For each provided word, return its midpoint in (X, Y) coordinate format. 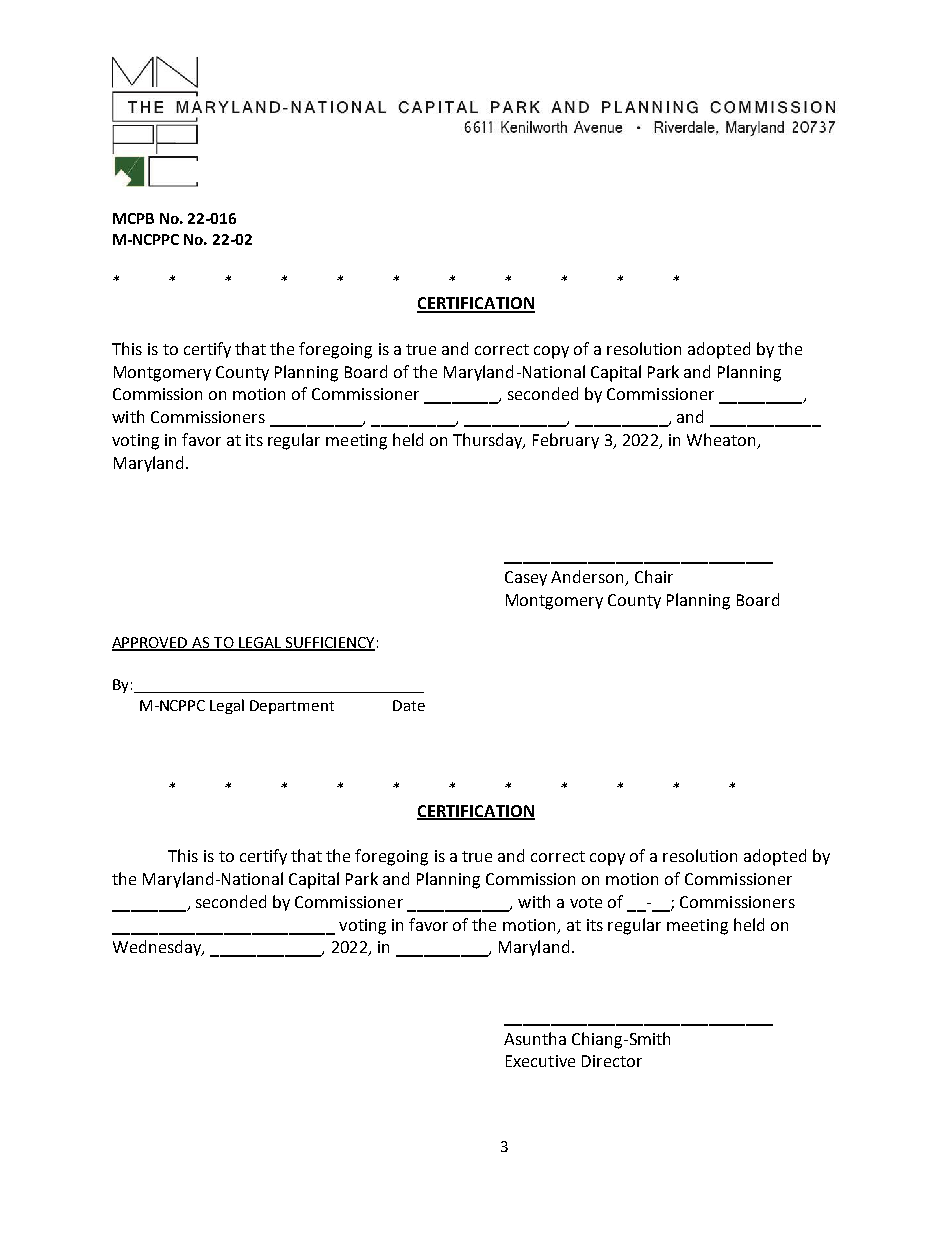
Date (409, 705)
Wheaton (723, 441)
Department (292, 707)
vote (586, 902)
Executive (540, 1061)
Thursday (489, 441)
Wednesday (158, 948)
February (566, 441)
